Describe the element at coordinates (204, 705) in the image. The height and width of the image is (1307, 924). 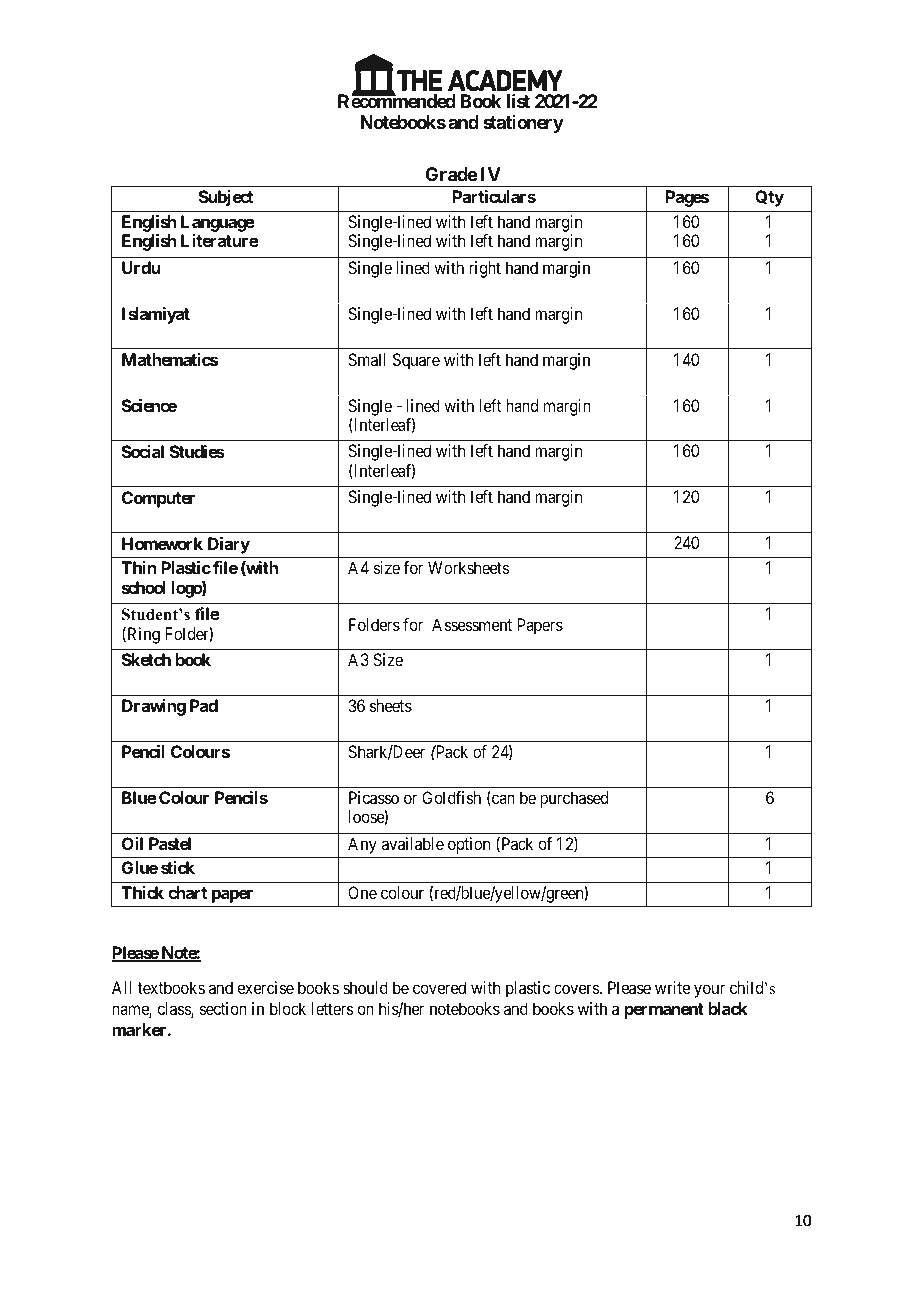
I see `Pad` at that location.
